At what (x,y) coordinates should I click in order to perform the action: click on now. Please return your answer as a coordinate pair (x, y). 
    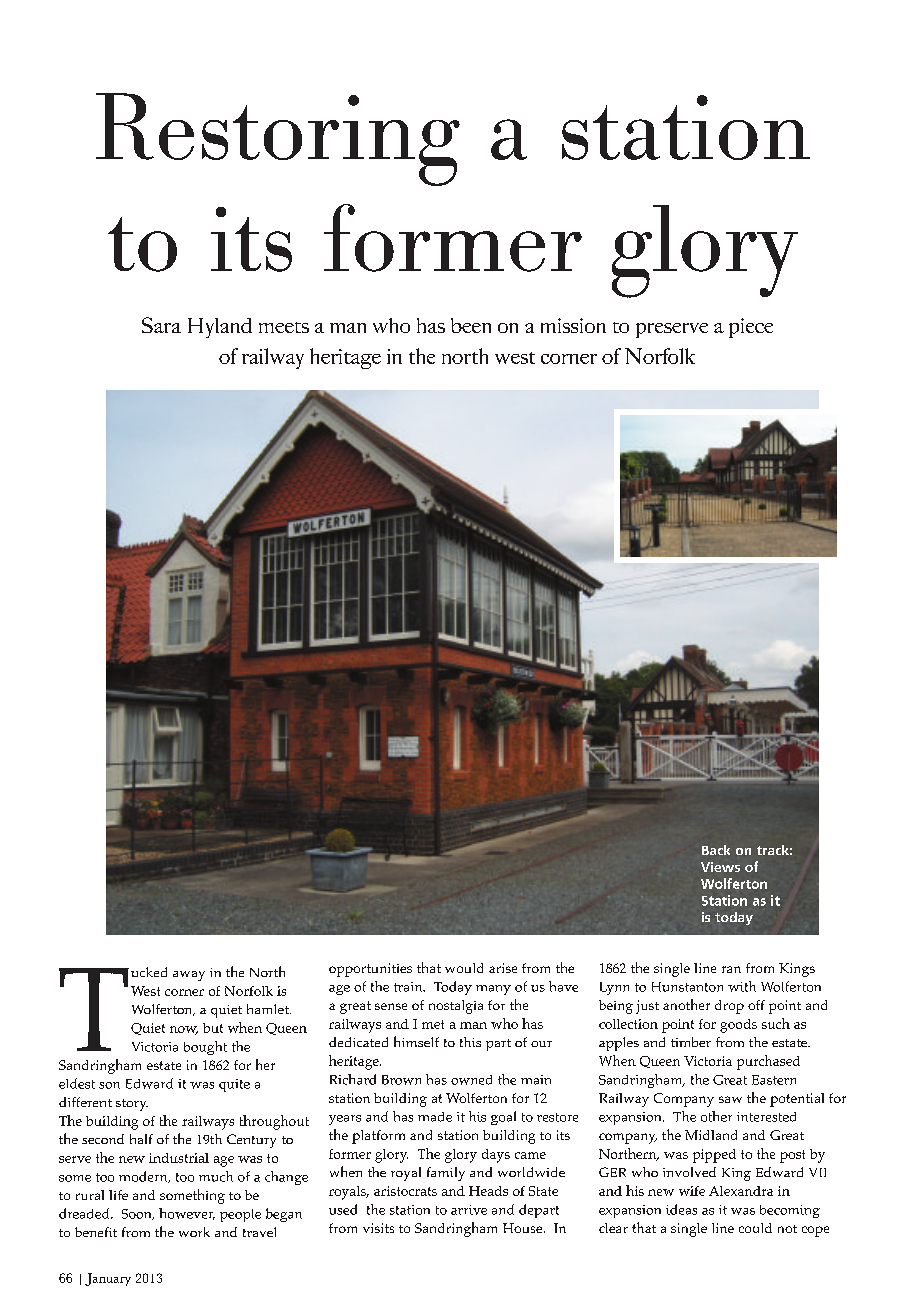
    Looking at the image, I should click on (184, 1030).
